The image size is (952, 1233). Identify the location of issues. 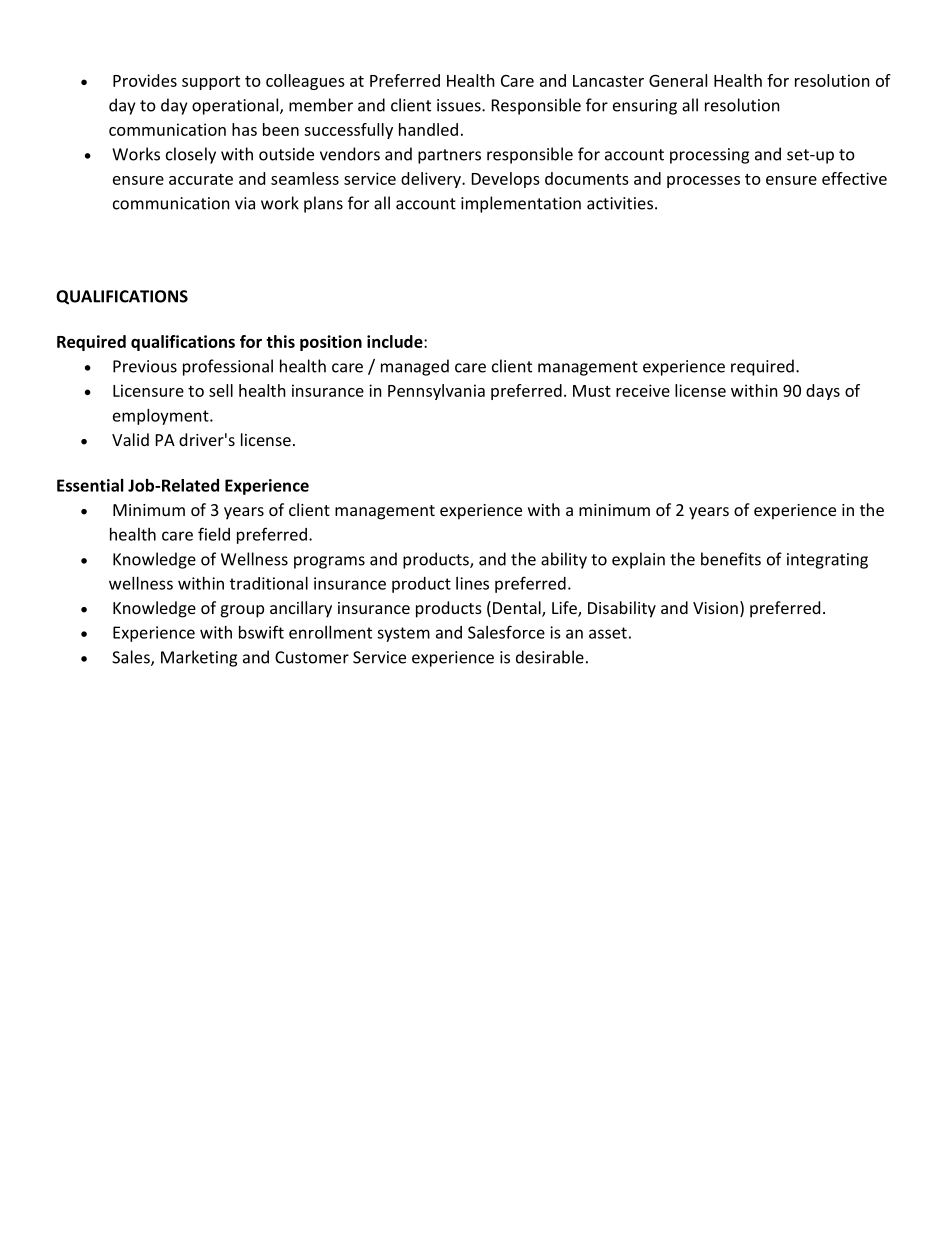
(460, 105).
